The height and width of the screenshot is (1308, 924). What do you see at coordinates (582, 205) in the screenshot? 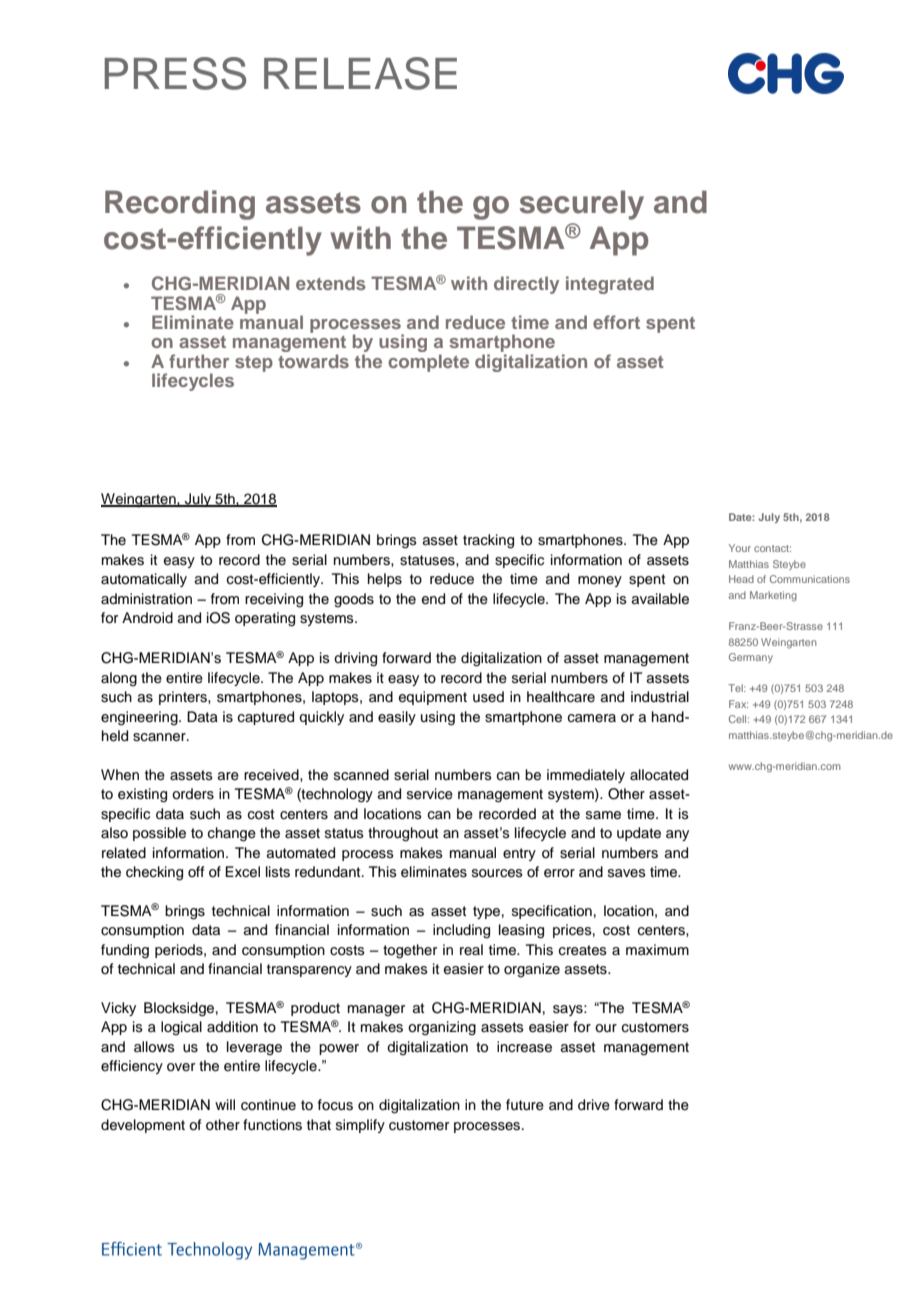
I see `securely` at bounding box center [582, 205].
